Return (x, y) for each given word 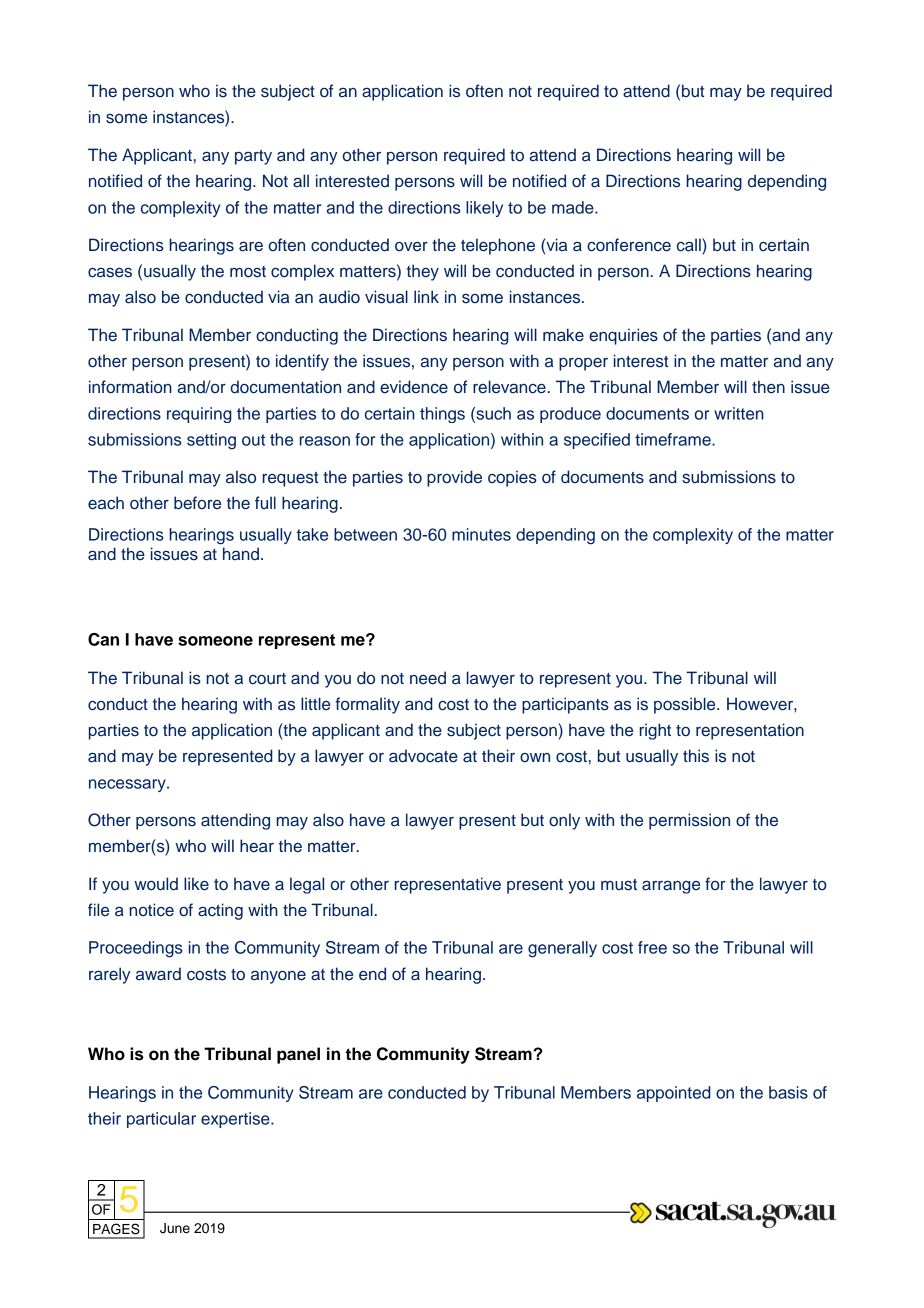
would (156, 884)
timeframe (674, 439)
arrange (671, 887)
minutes (481, 534)
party (253, 157)
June (175, 1228)
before (197, 503)
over (411, 247)
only (564, 821)
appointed (674, 1094)
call (690, 245)
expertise (236, 1120)
